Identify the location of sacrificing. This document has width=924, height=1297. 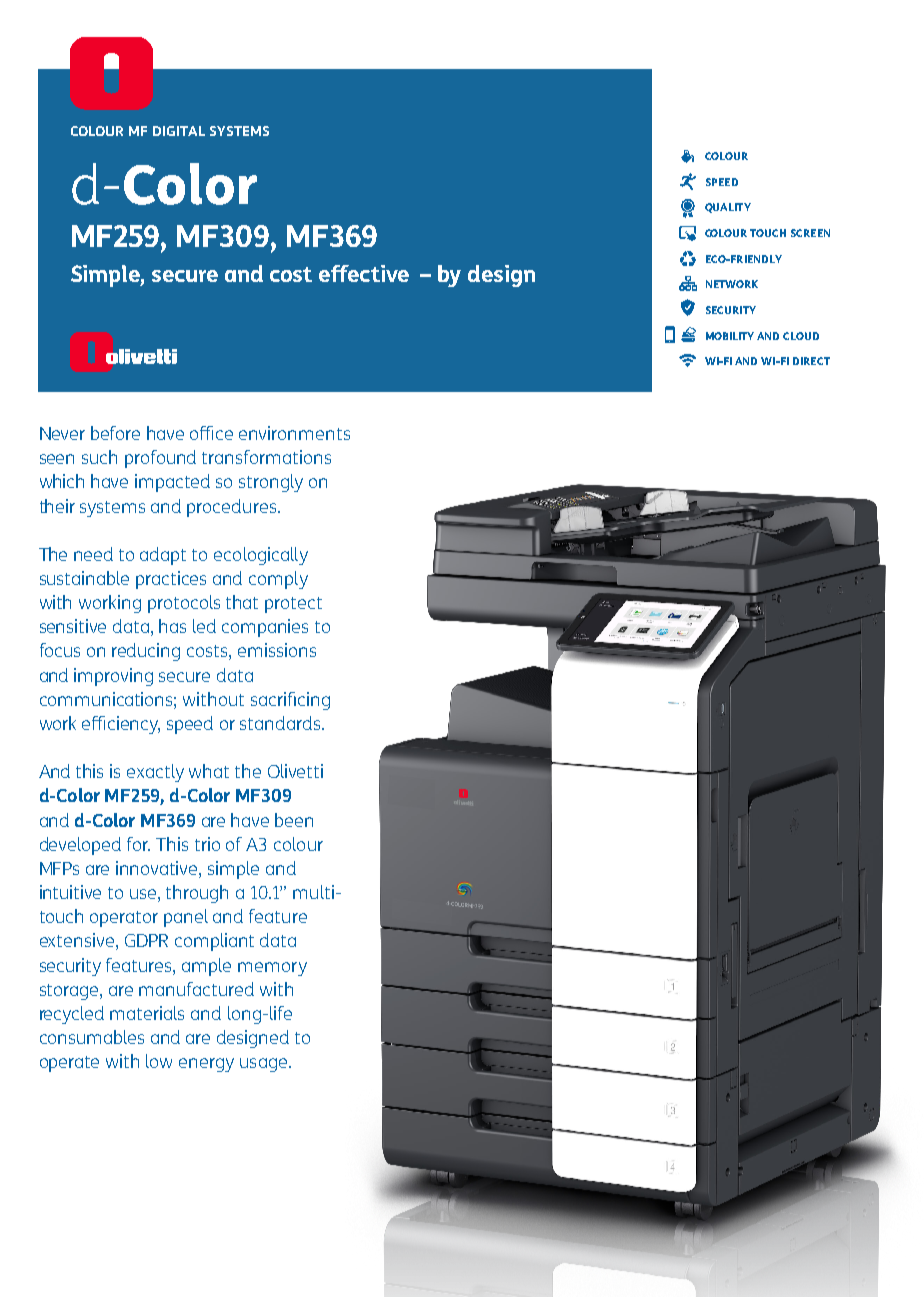
(290, 701).
